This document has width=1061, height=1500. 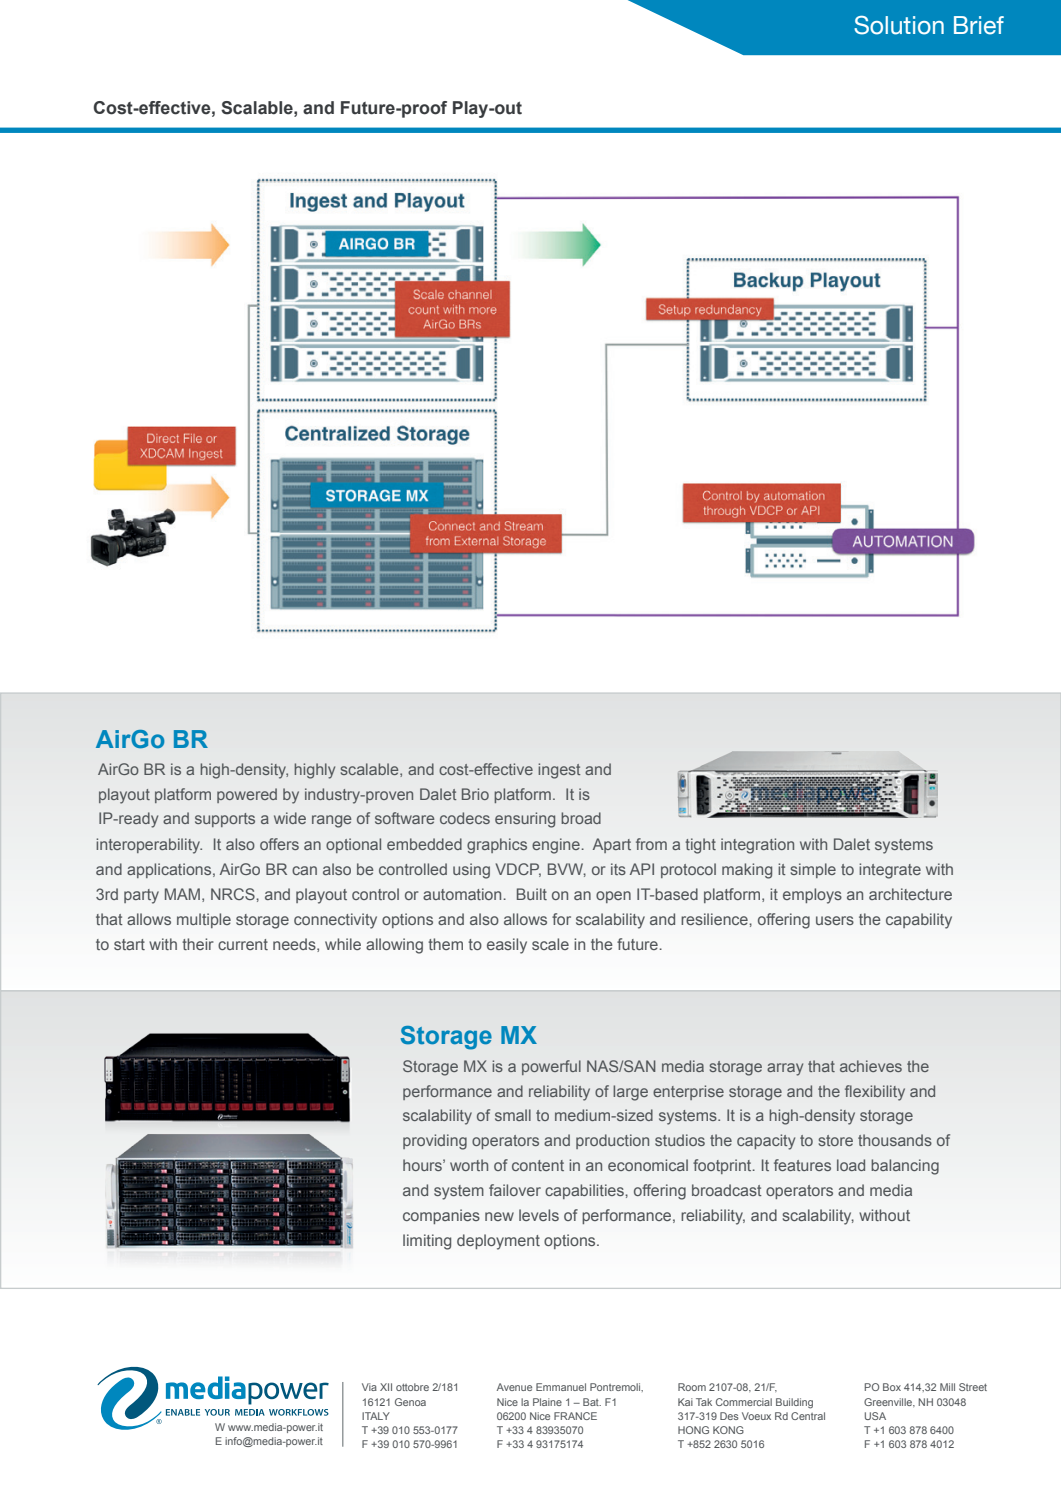 I want to click on capability, so click(x=919, y=921).
